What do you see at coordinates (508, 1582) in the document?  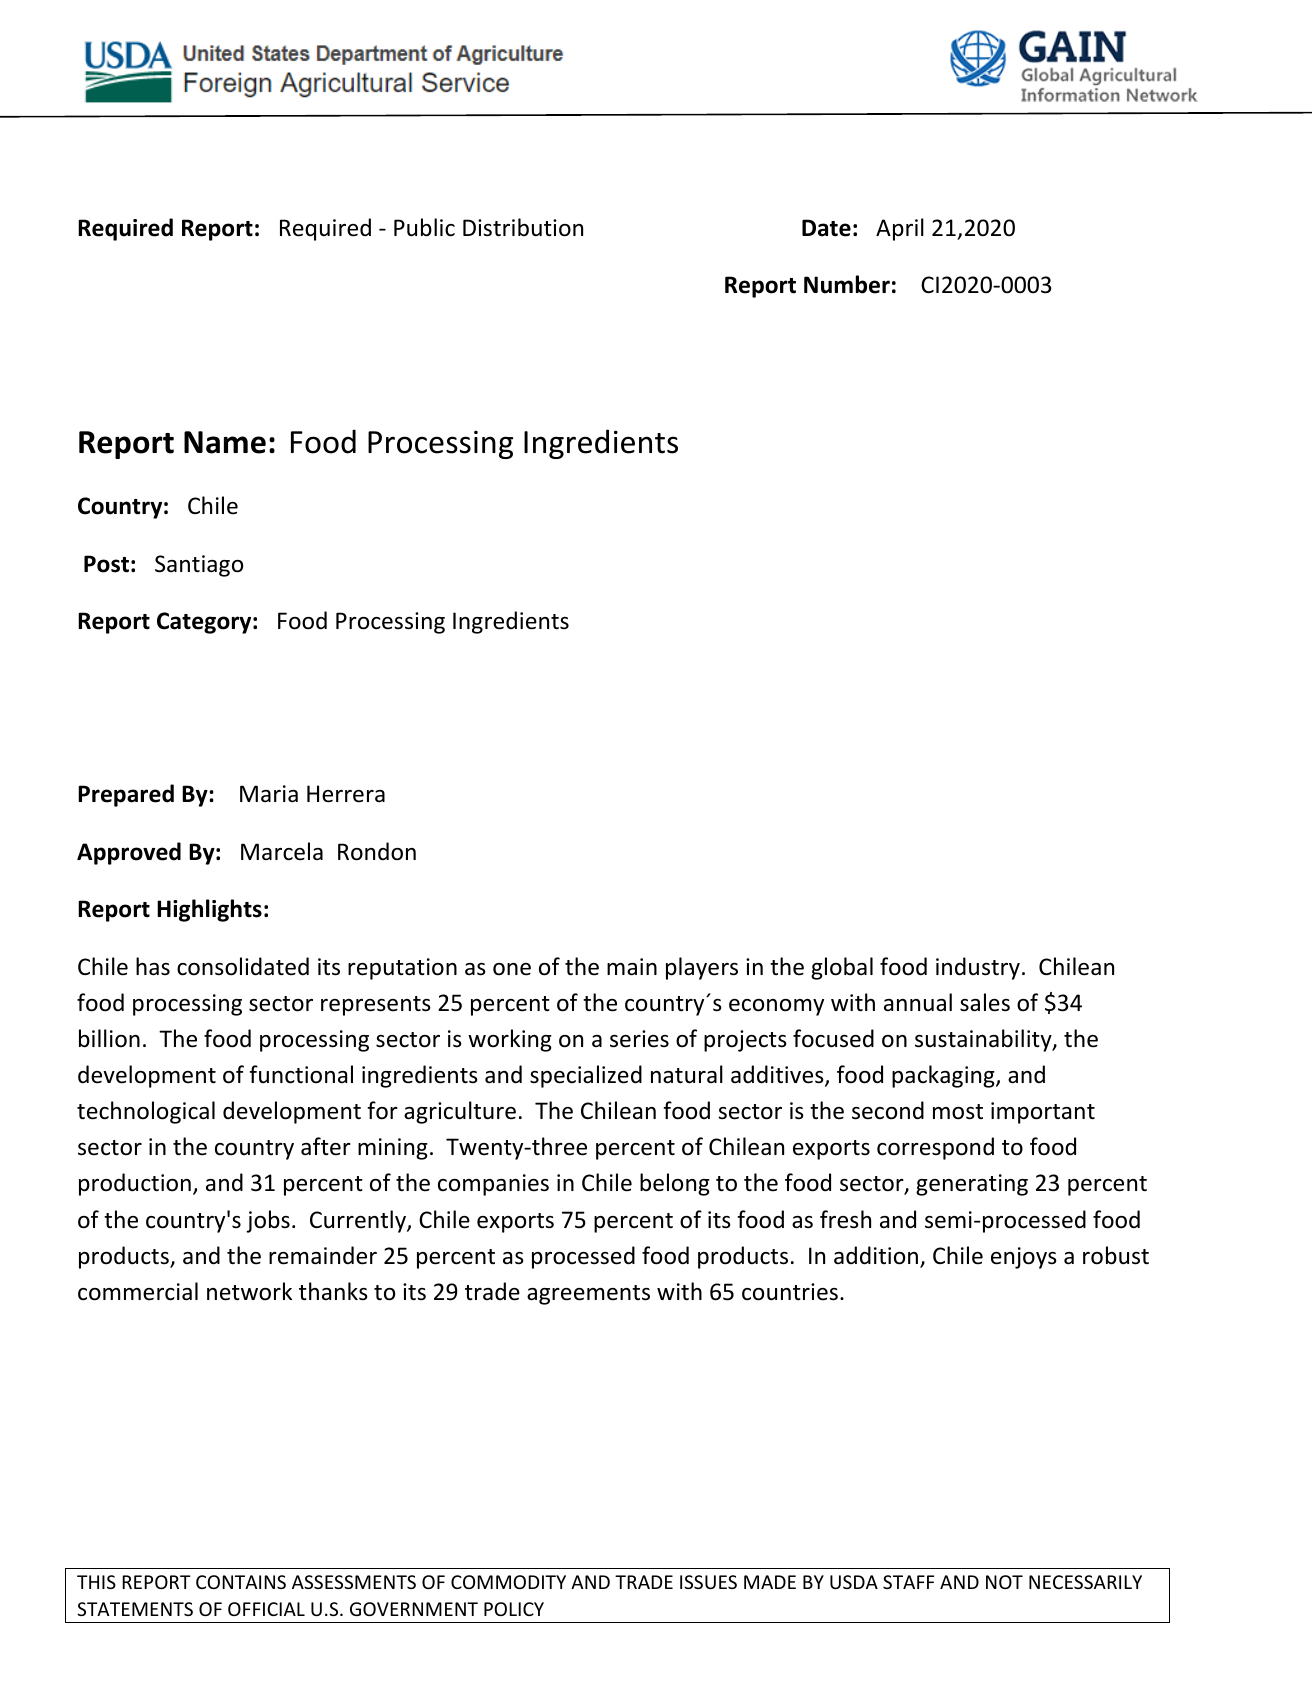 I see `COMMODITY` at bounding box center [508, 1582].
